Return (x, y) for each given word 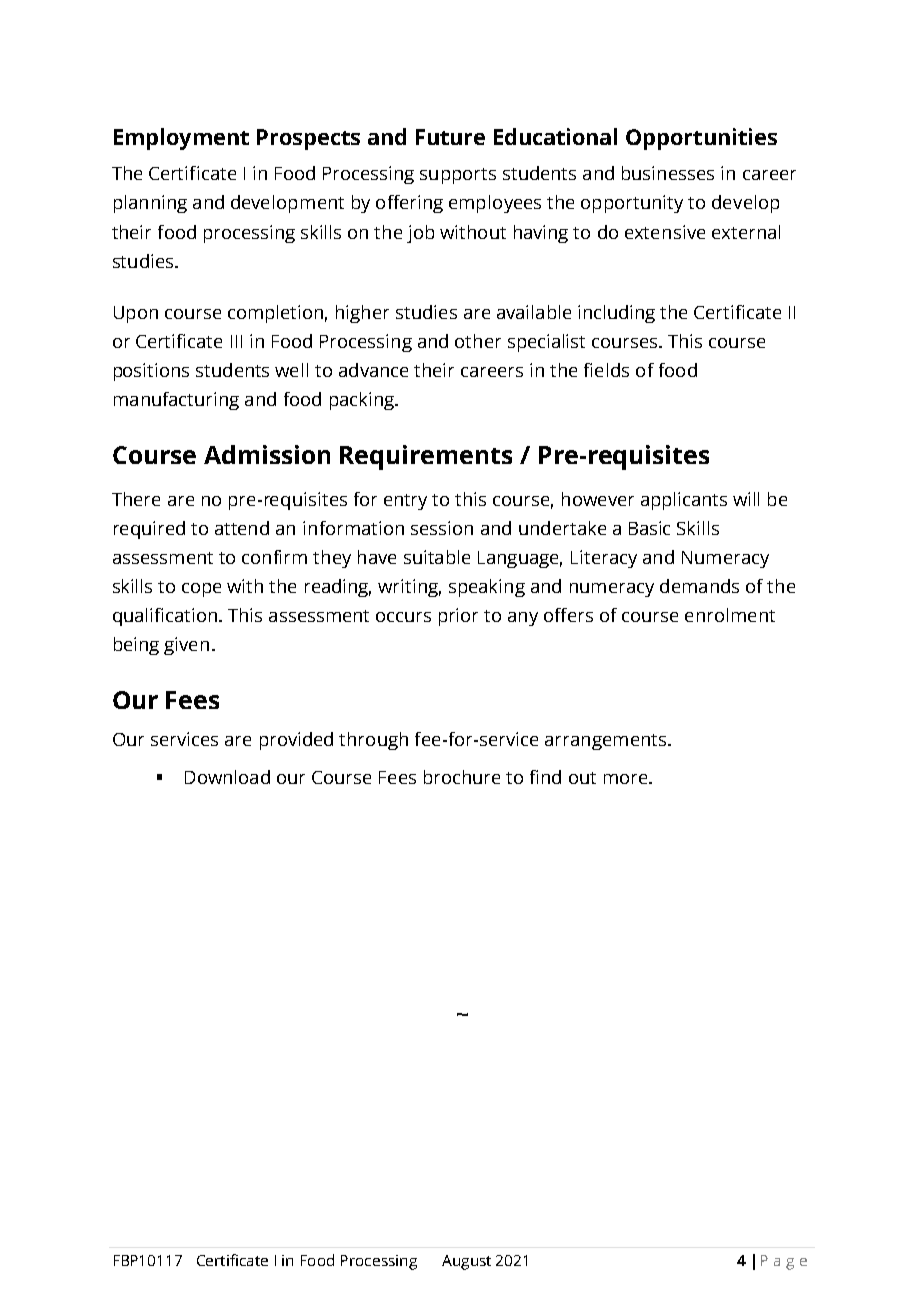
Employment (181, 139)
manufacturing (176, 401)
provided (296, 741)
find (545, 777)
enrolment (730, 615)
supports (458, 176)
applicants (684, 501)
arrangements (605, 742)
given (186, 646)
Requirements (426, 457)
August (466, 1262)
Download (227, 777)
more (627, 779)
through (373, 741)
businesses (668, 173)
